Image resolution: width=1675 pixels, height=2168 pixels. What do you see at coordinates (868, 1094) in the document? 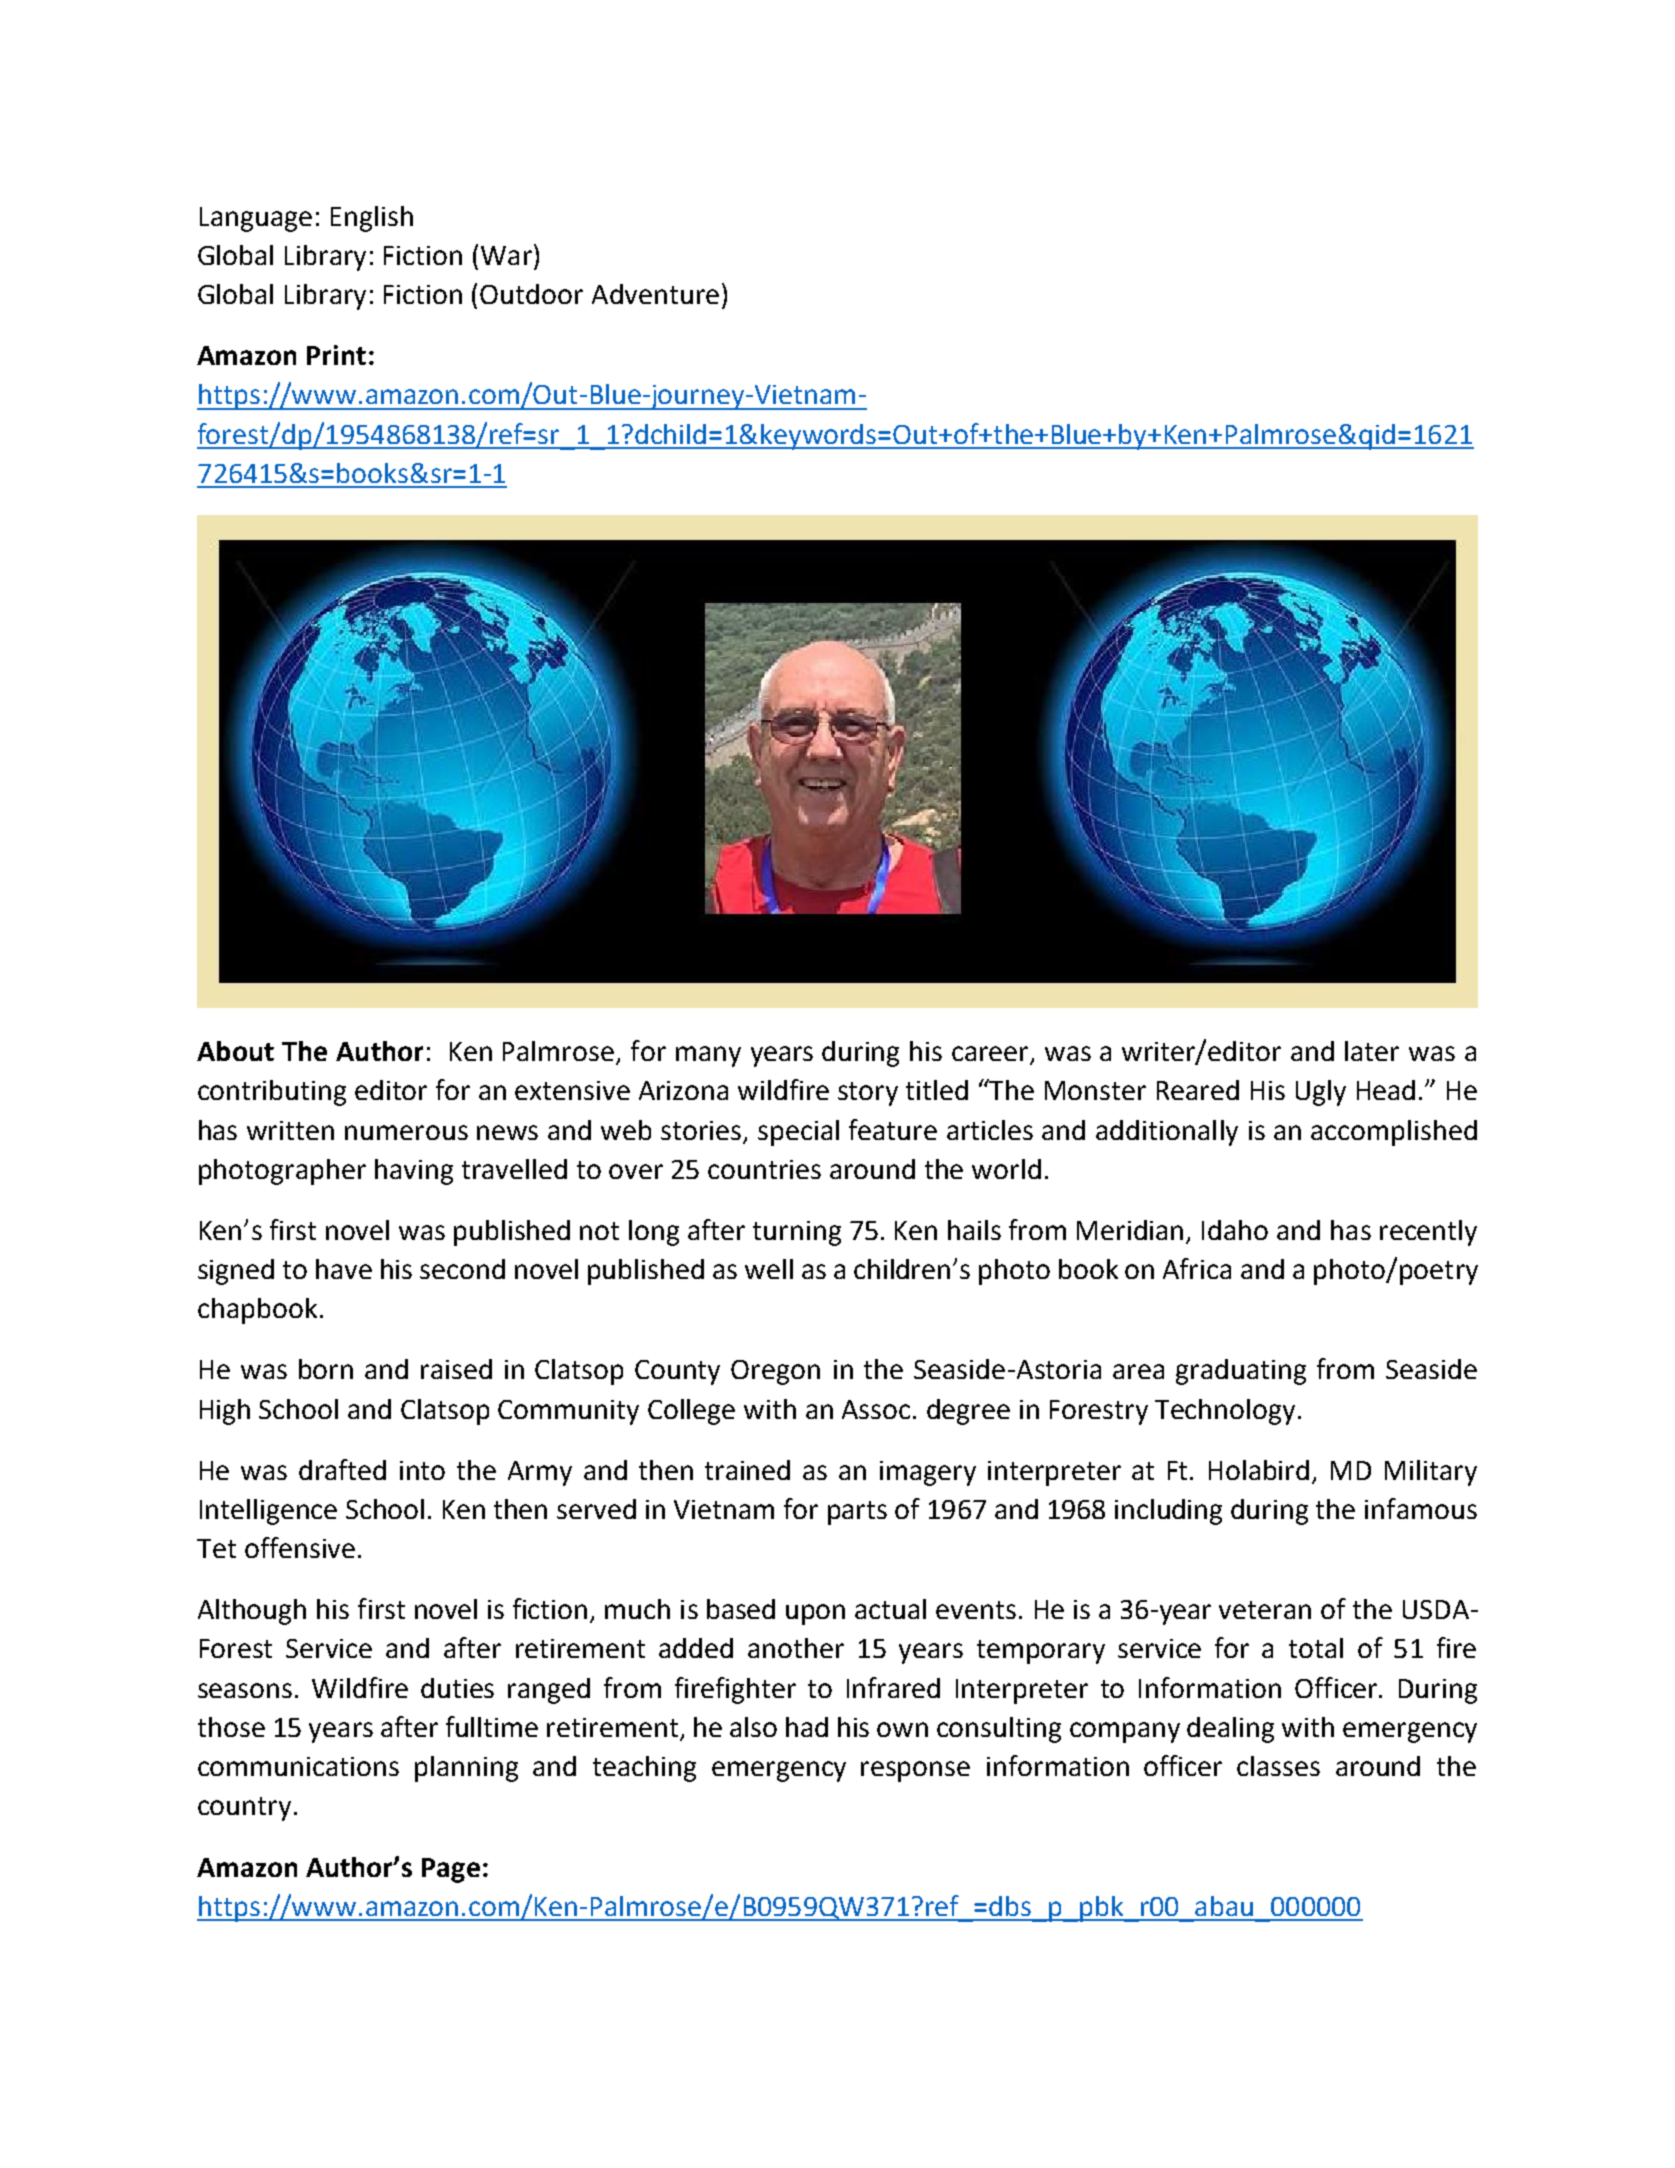
I see `story` at bounding box center [868, 1094].
